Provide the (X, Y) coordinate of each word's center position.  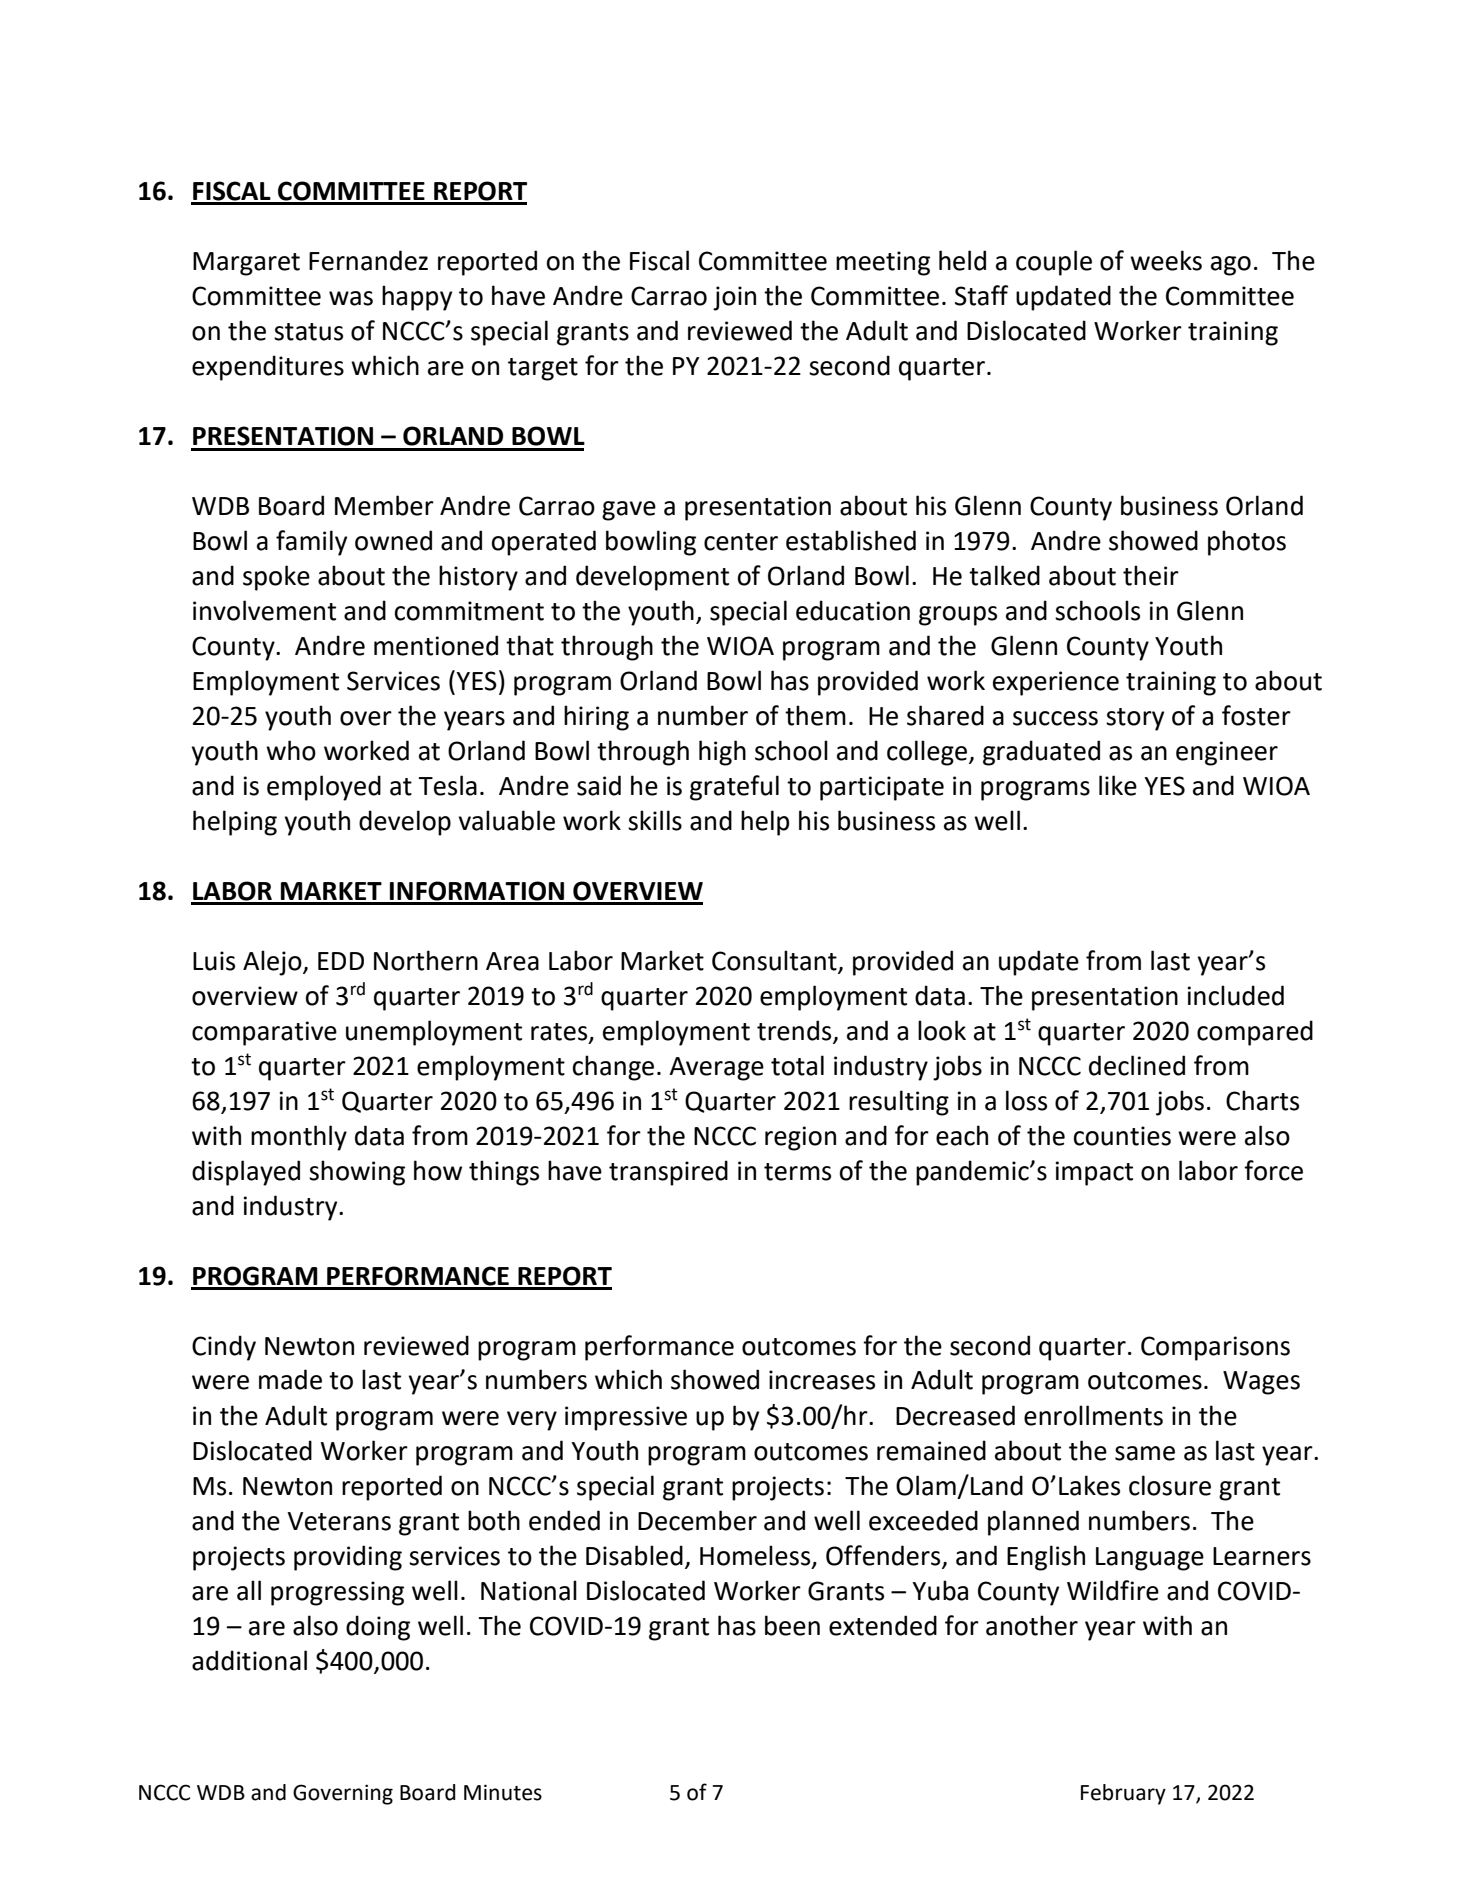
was (351, 298)
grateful (734, 788)
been (792, 1625)
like (1118, 785)
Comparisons (1215, 1348)
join (734, 298)
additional (249, 1660)
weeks (1166, 260)
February (1123, 1794)
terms (797, 1172)
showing (357, 1173)
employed (324, 788)
